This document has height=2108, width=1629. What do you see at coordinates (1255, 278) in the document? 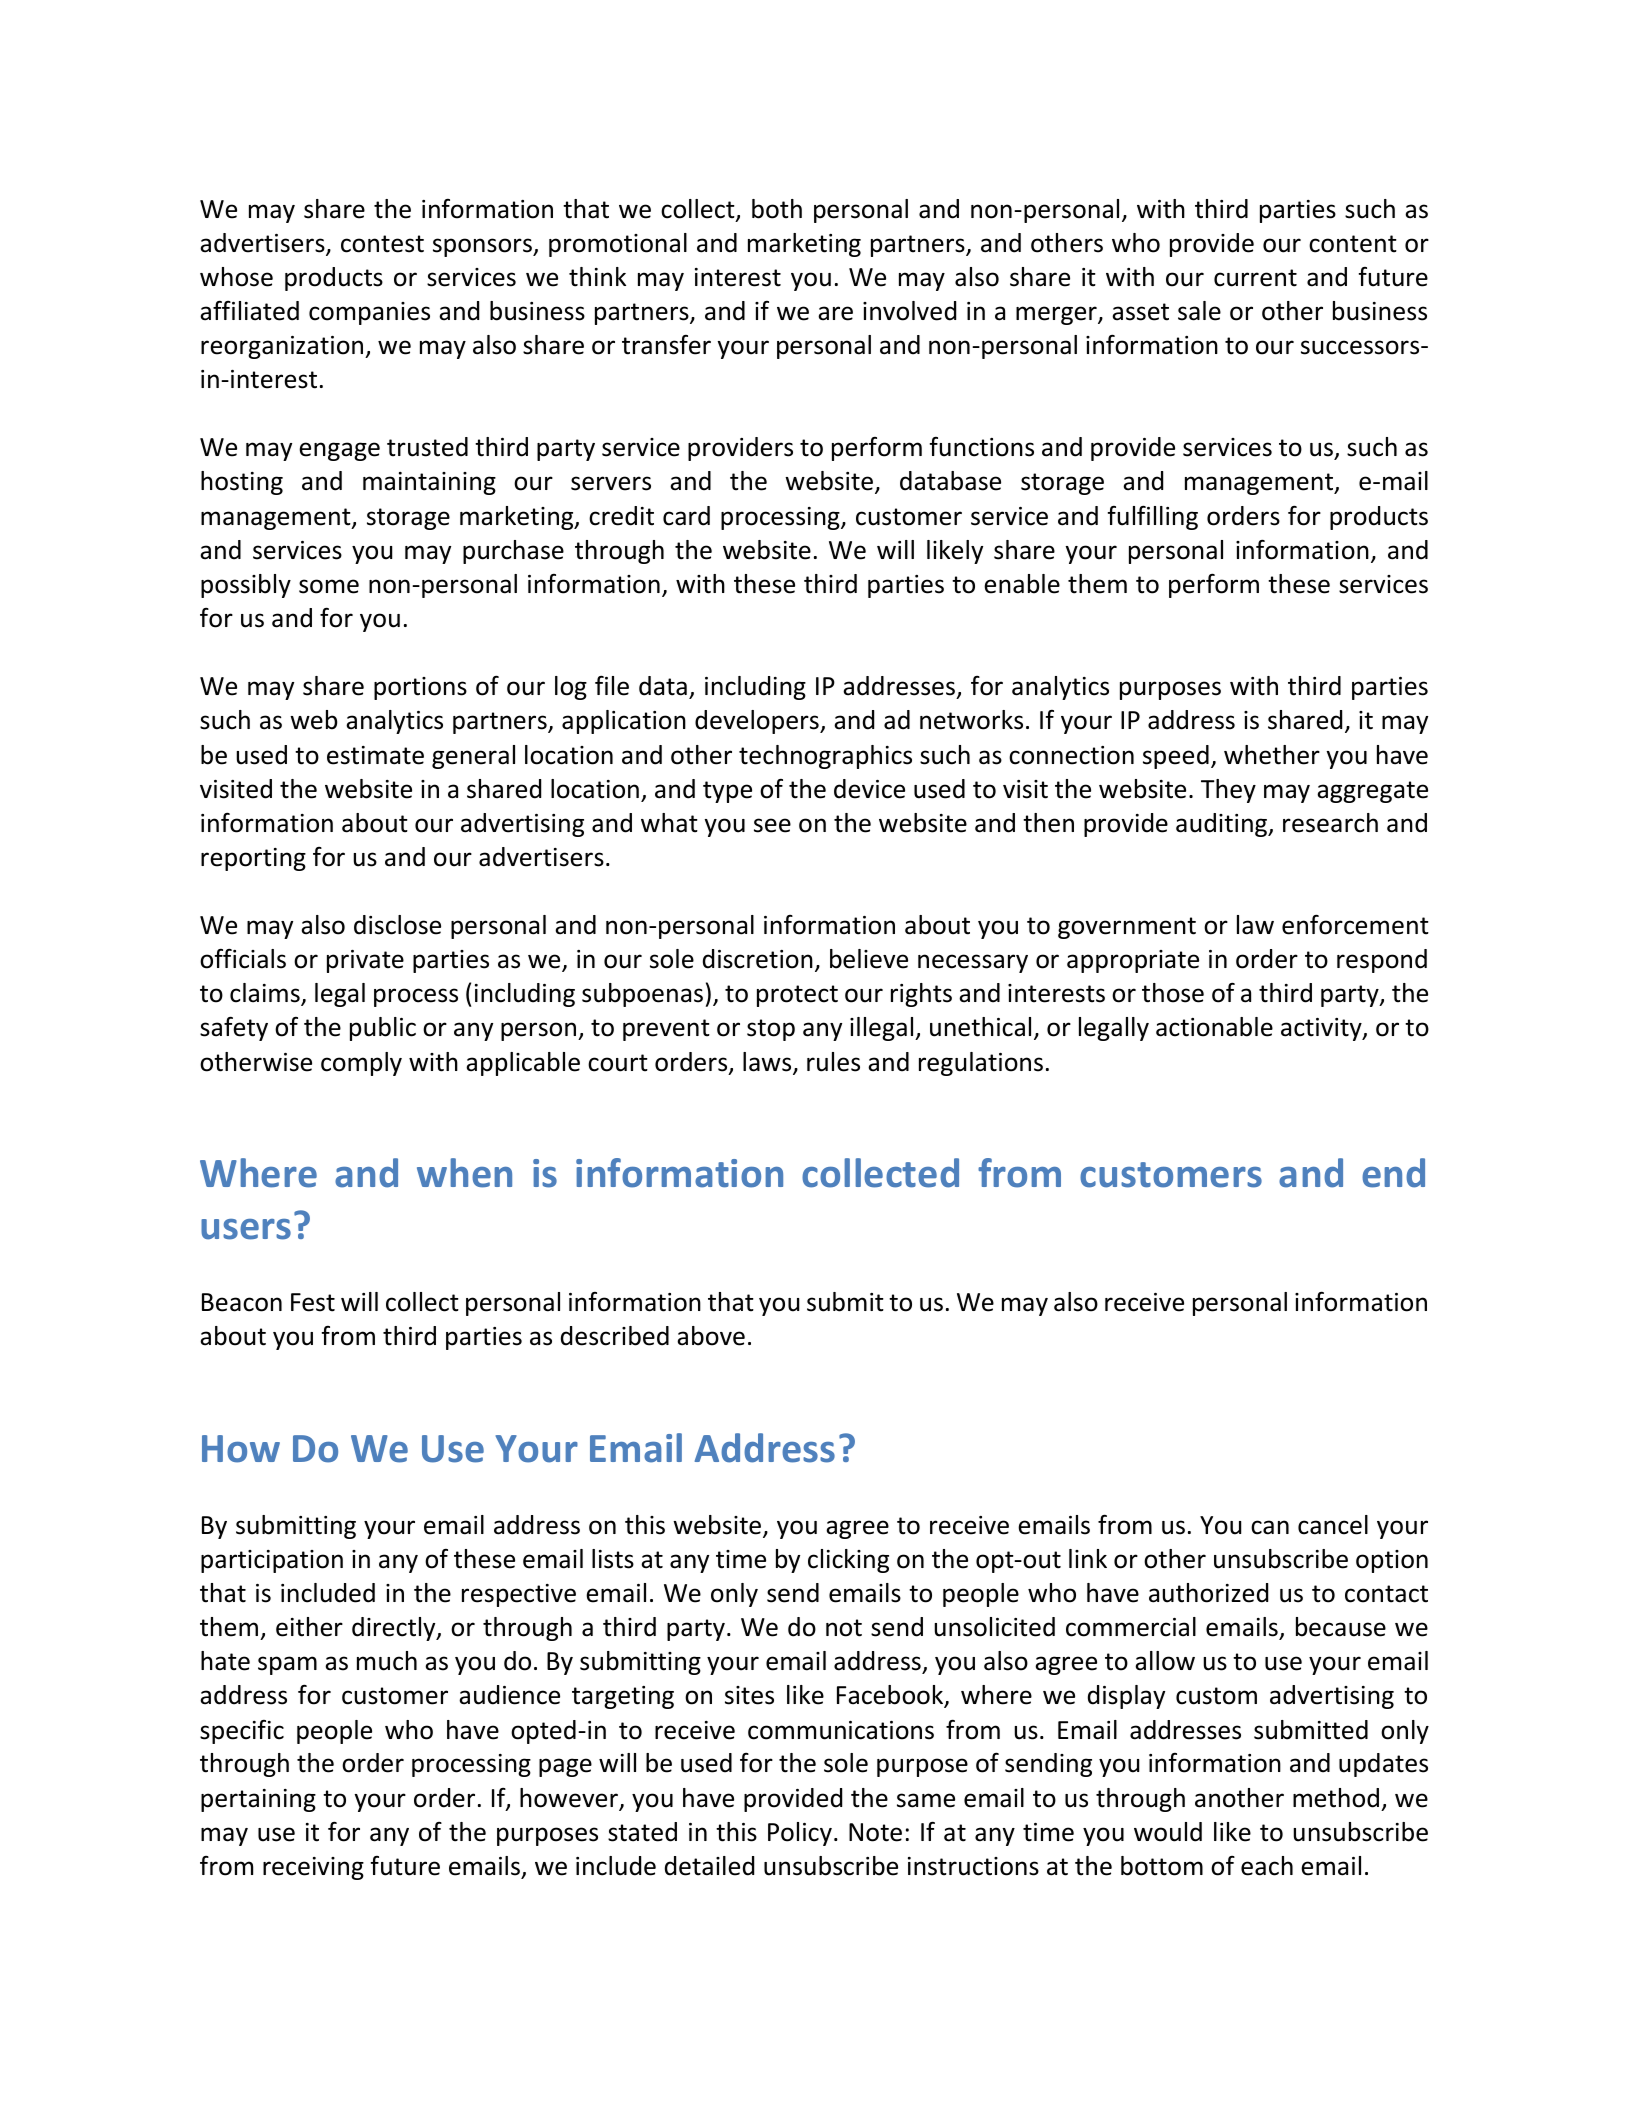
I see `current` at bounding box center [1255, 278].
